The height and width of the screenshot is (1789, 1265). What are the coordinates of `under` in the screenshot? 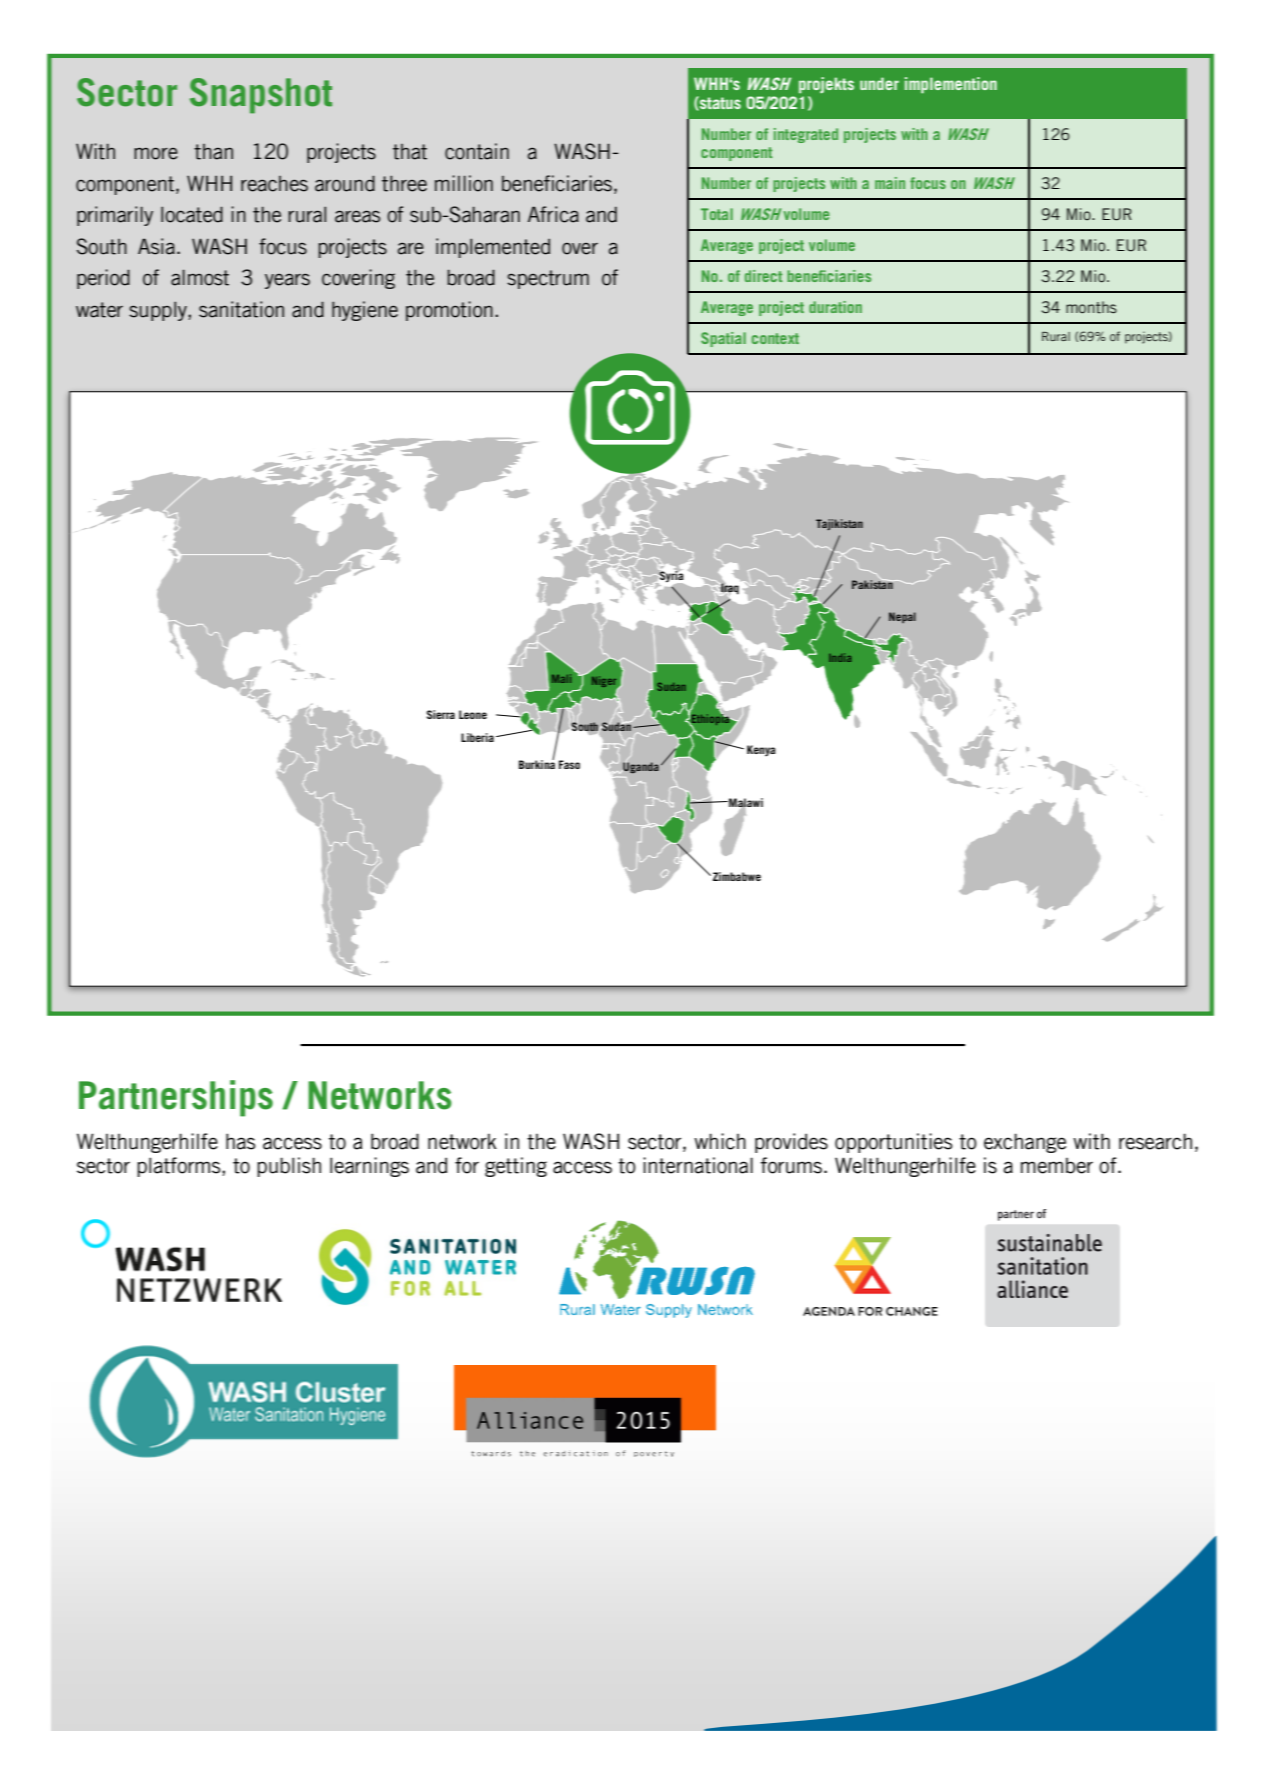 It's located at (879, 83).
